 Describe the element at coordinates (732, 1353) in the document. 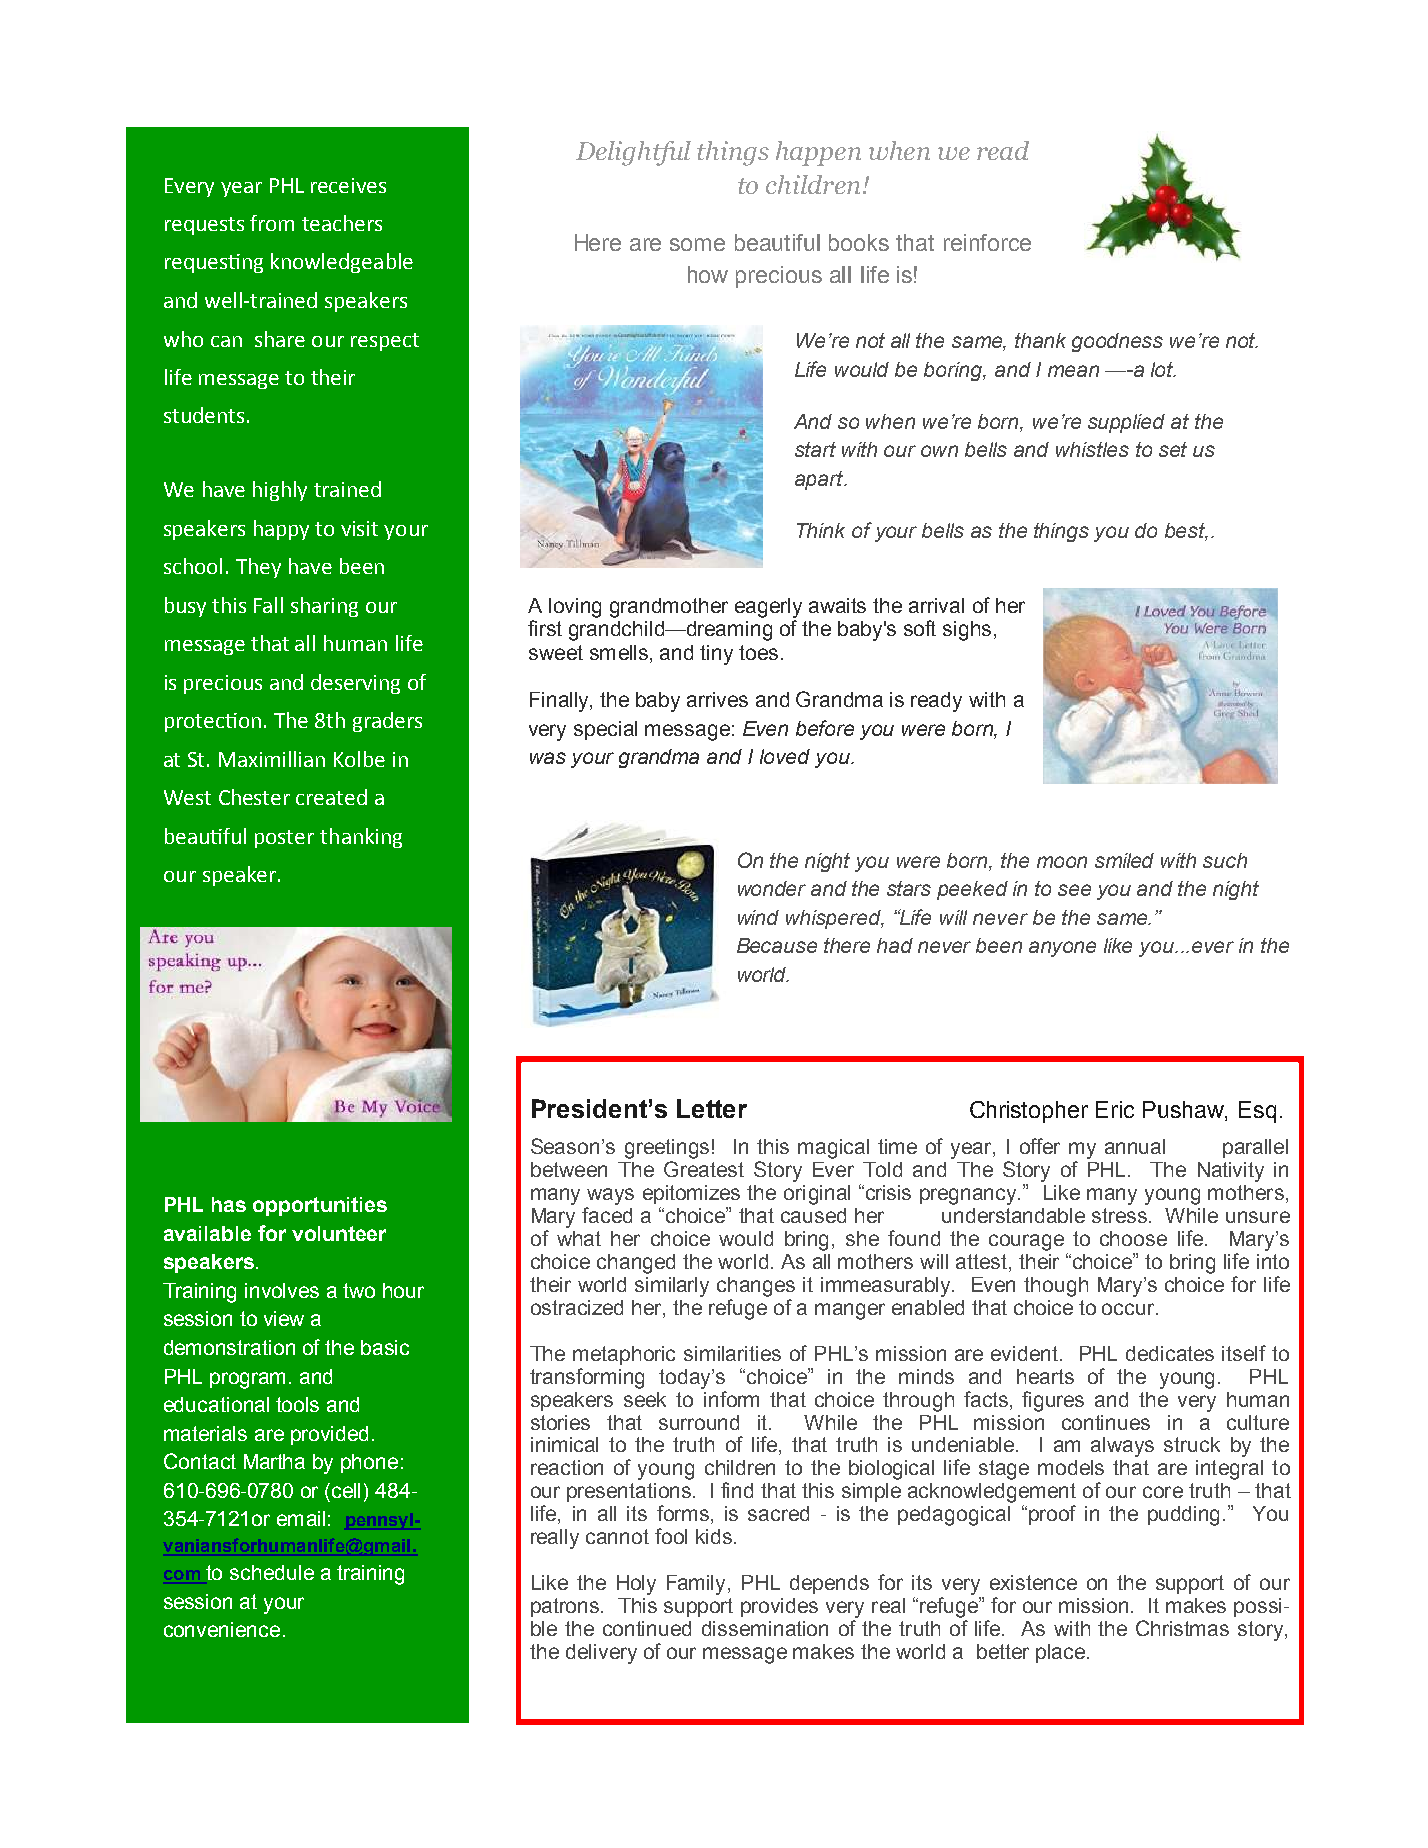

I see `similarities` at that location.
